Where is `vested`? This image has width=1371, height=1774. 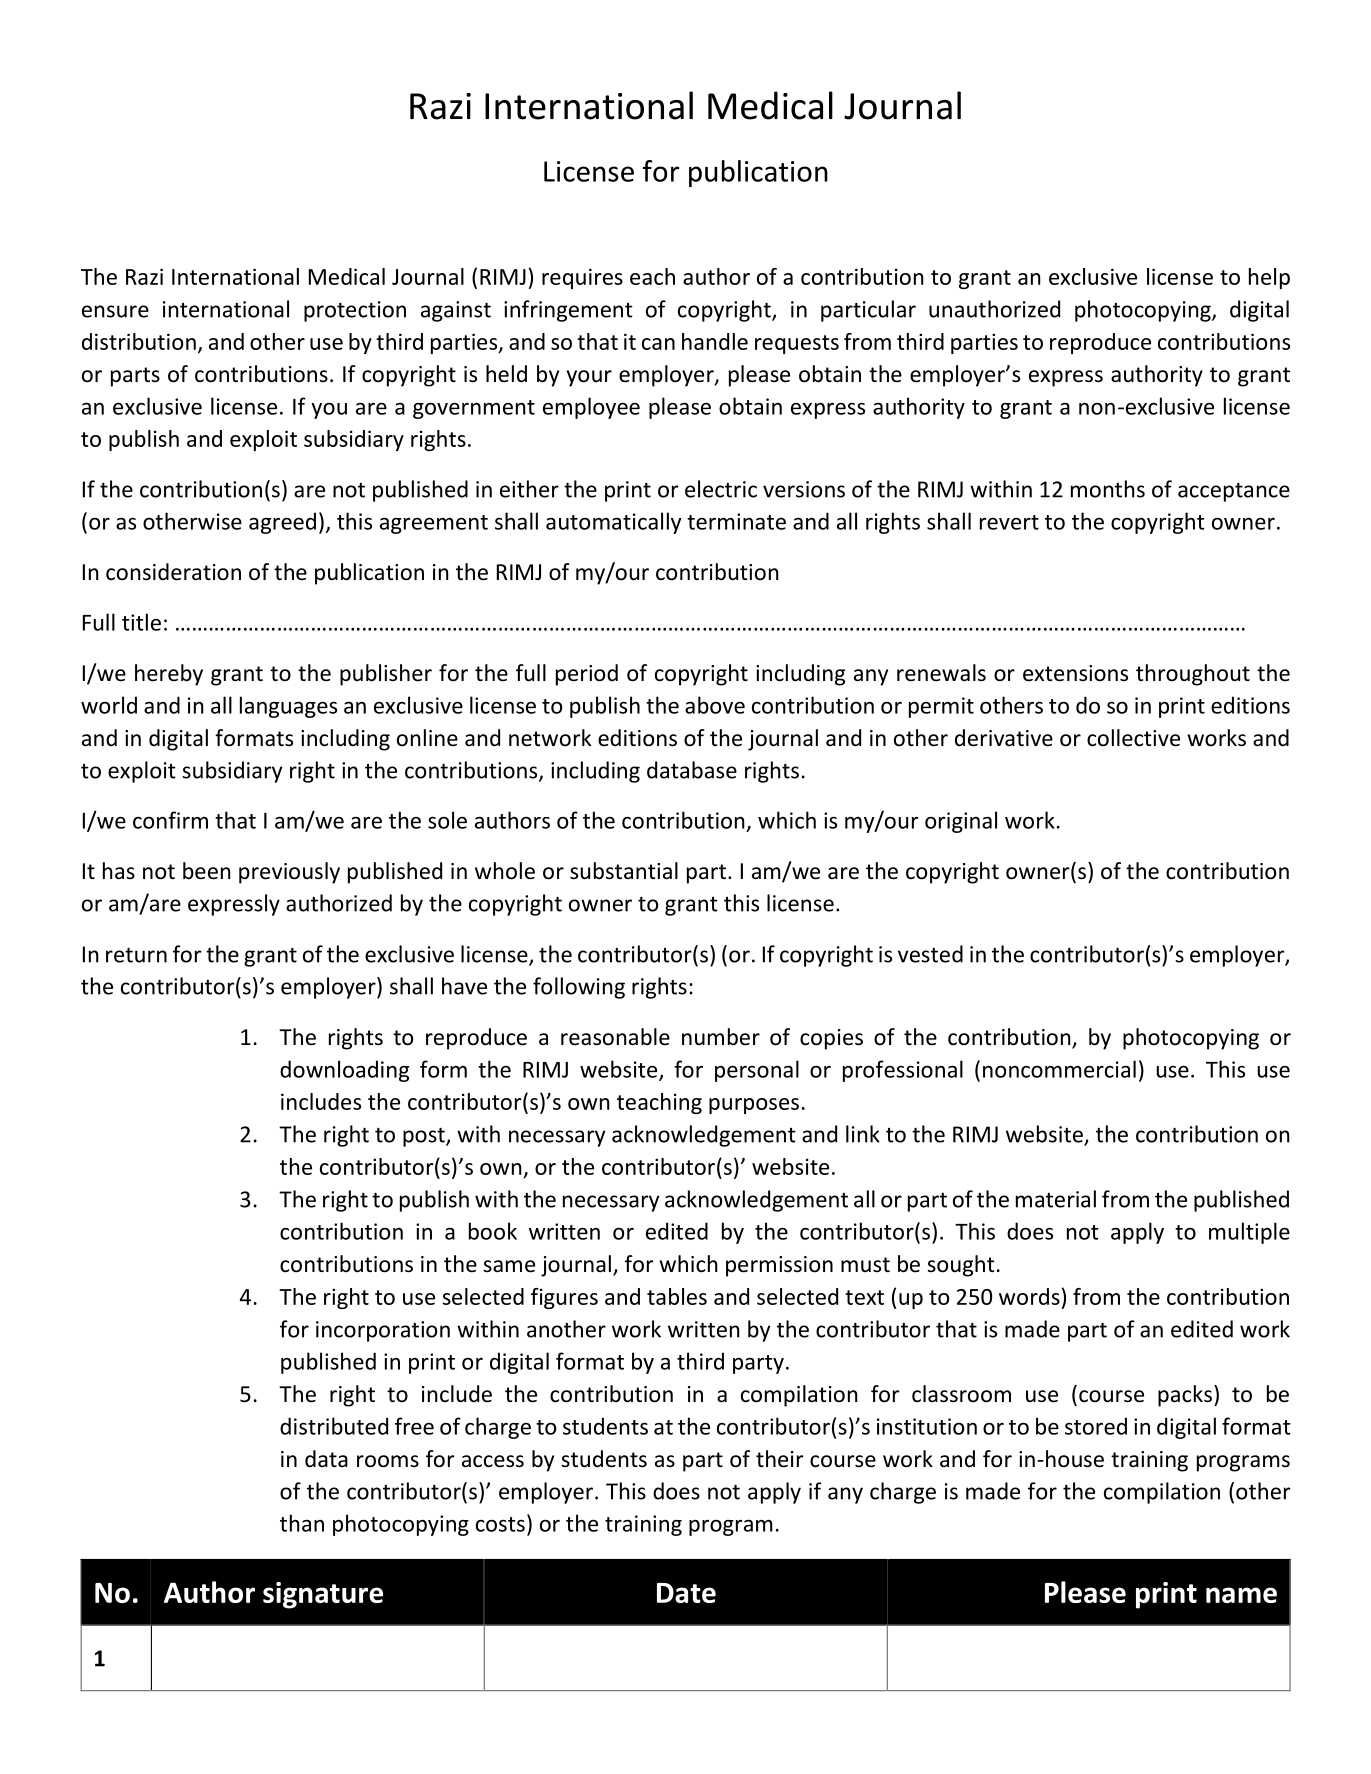 vested is located at coordinates (930, 954).
